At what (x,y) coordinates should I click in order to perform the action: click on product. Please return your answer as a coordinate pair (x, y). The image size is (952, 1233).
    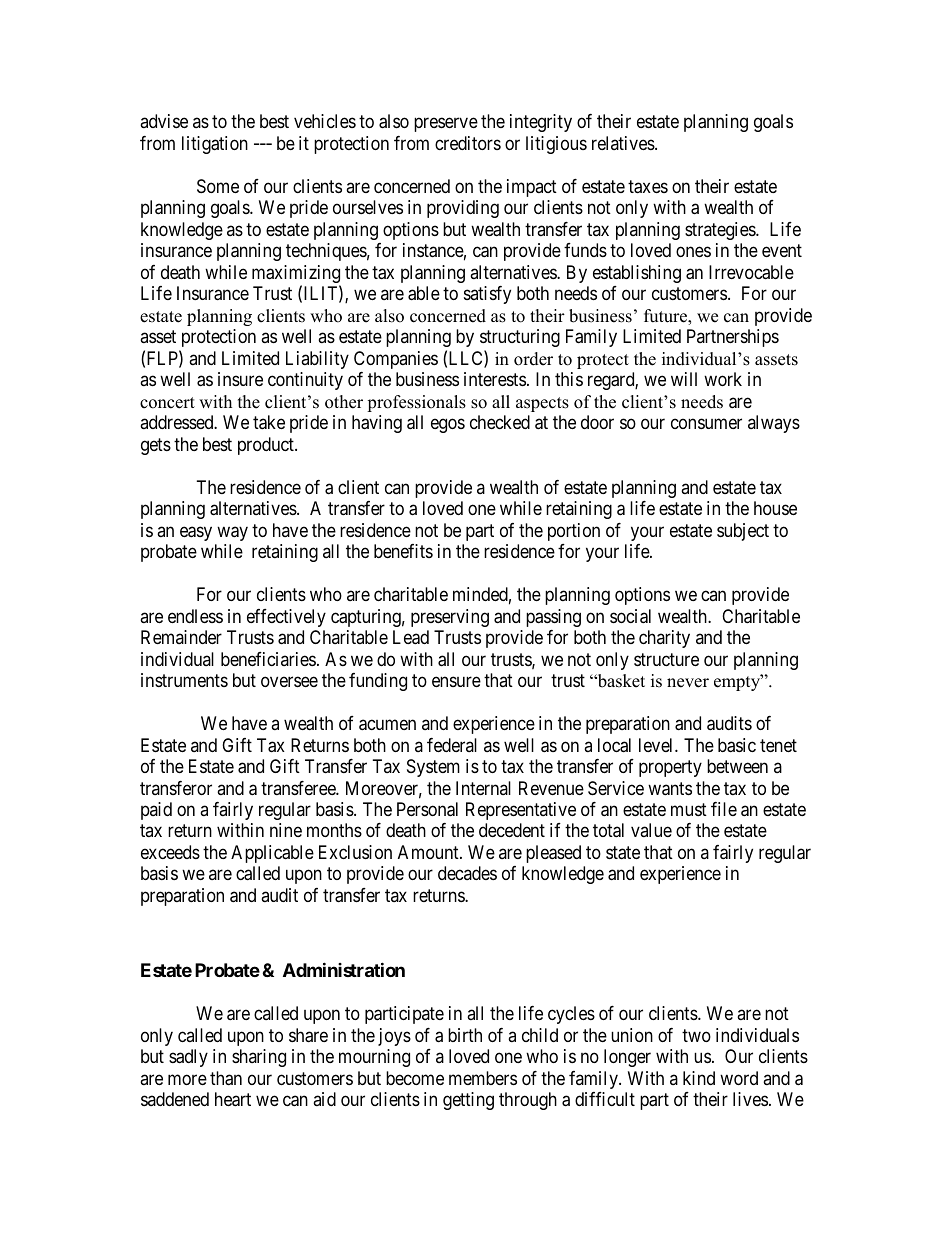
    Looking at the image, I should click on (267, 446).
